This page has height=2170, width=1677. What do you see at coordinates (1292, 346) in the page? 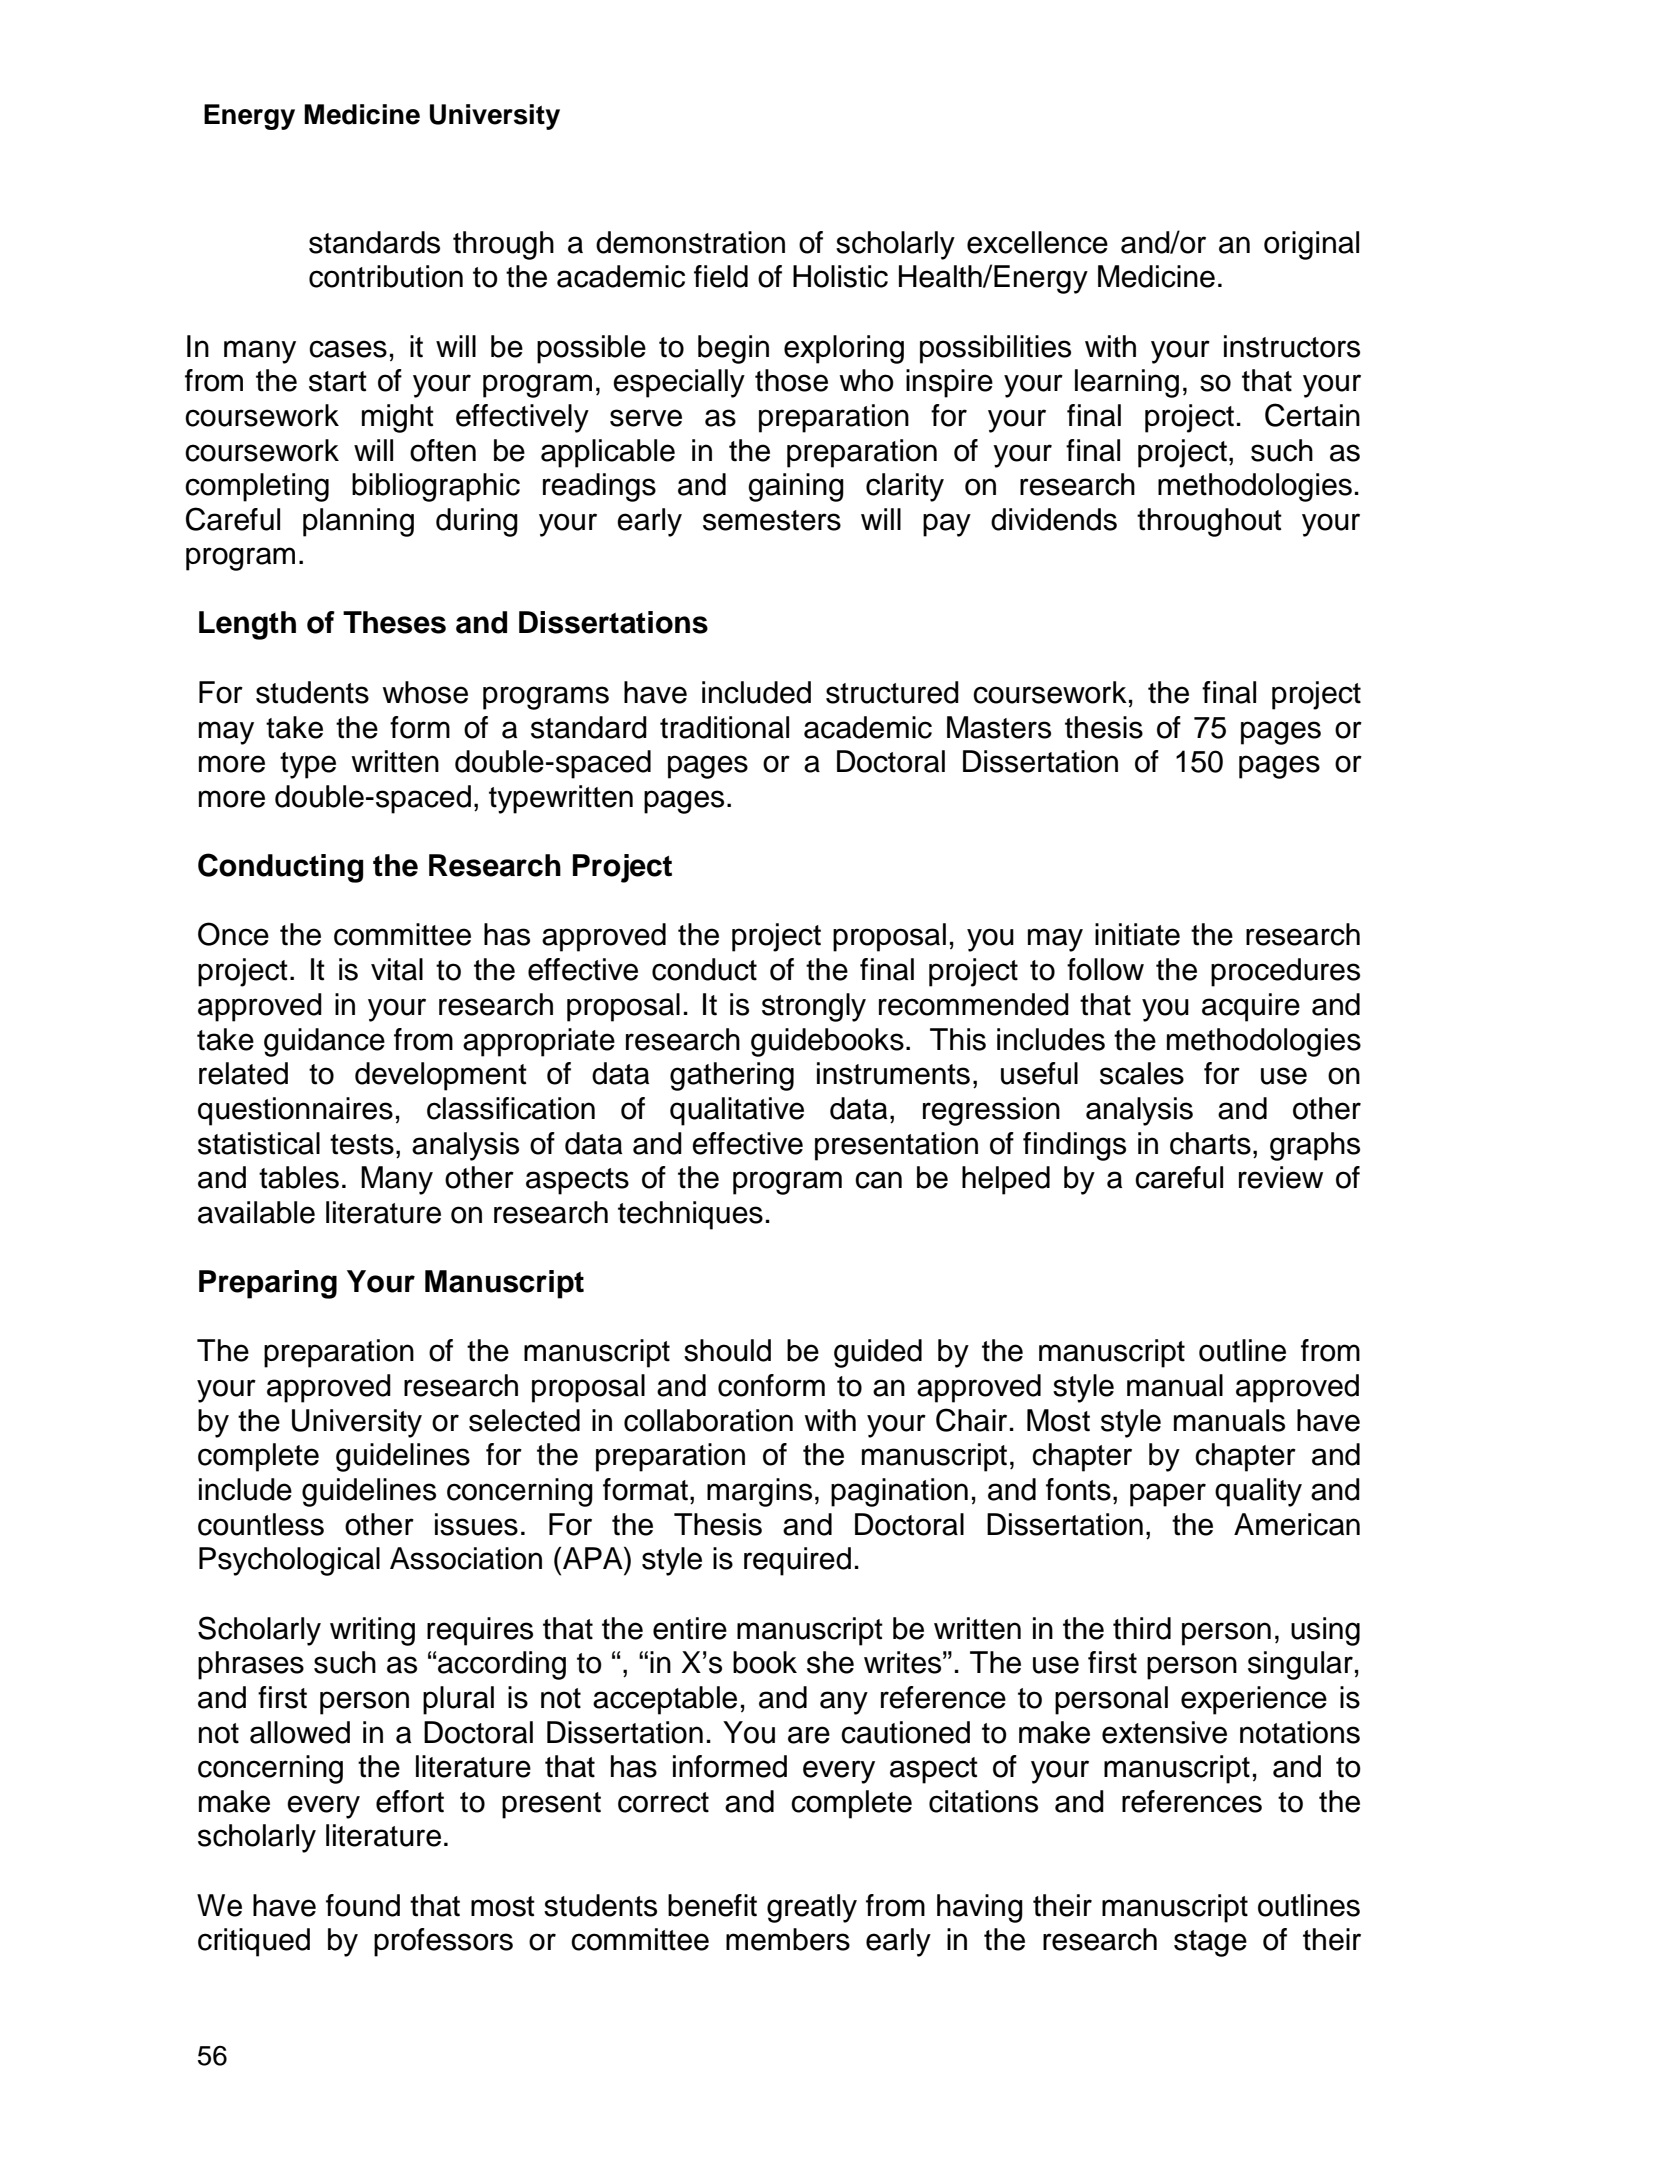
I see `instructors` at bounding box center [1292, 346].
